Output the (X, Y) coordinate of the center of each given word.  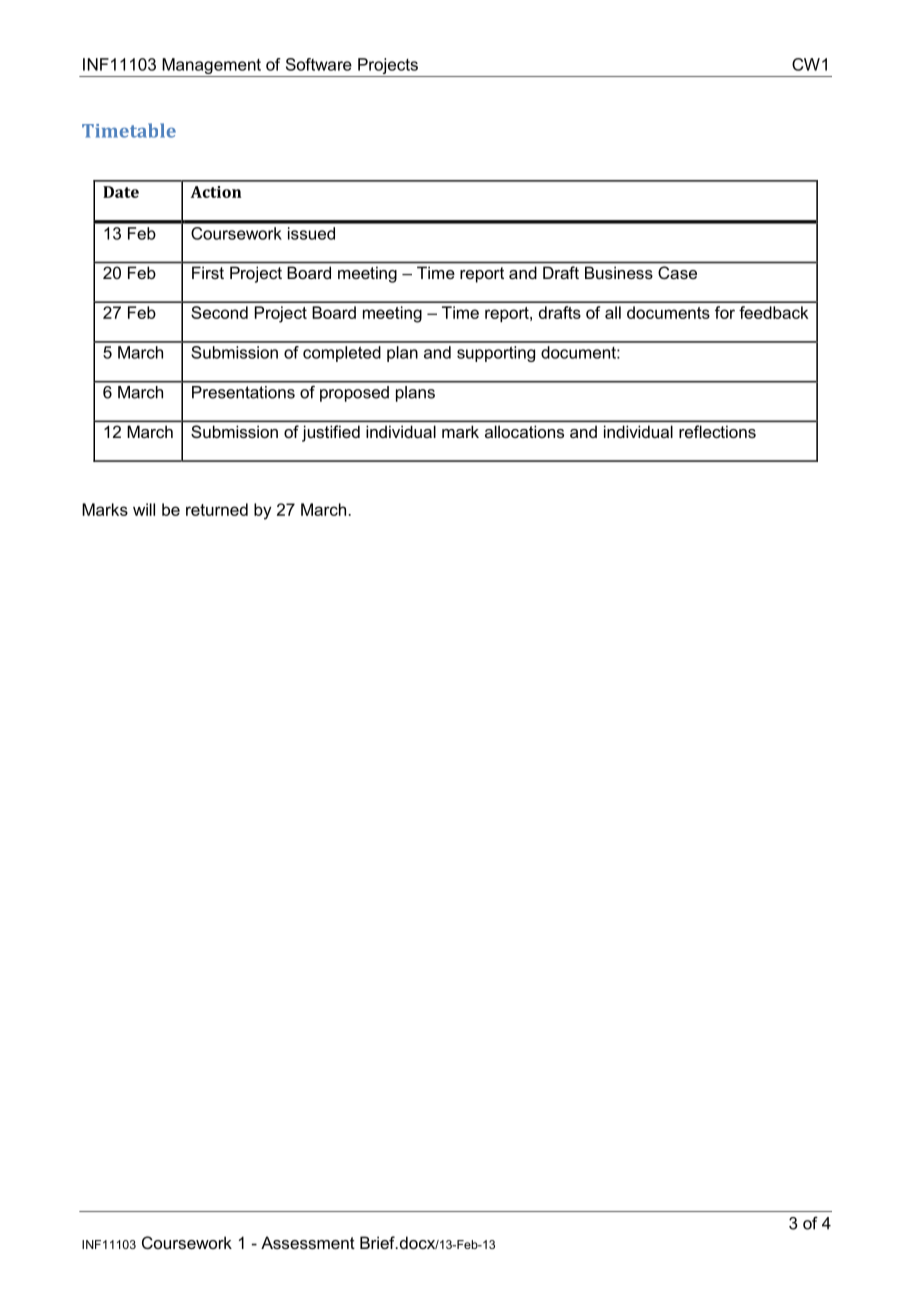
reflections (717, 431)
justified (331, 433)
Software (319, 64)
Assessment (308, 1242)
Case (677, 272)
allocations (524, 431)
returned (217, 509)
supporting (496, 354)
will (144, 509)
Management (211, 67)
